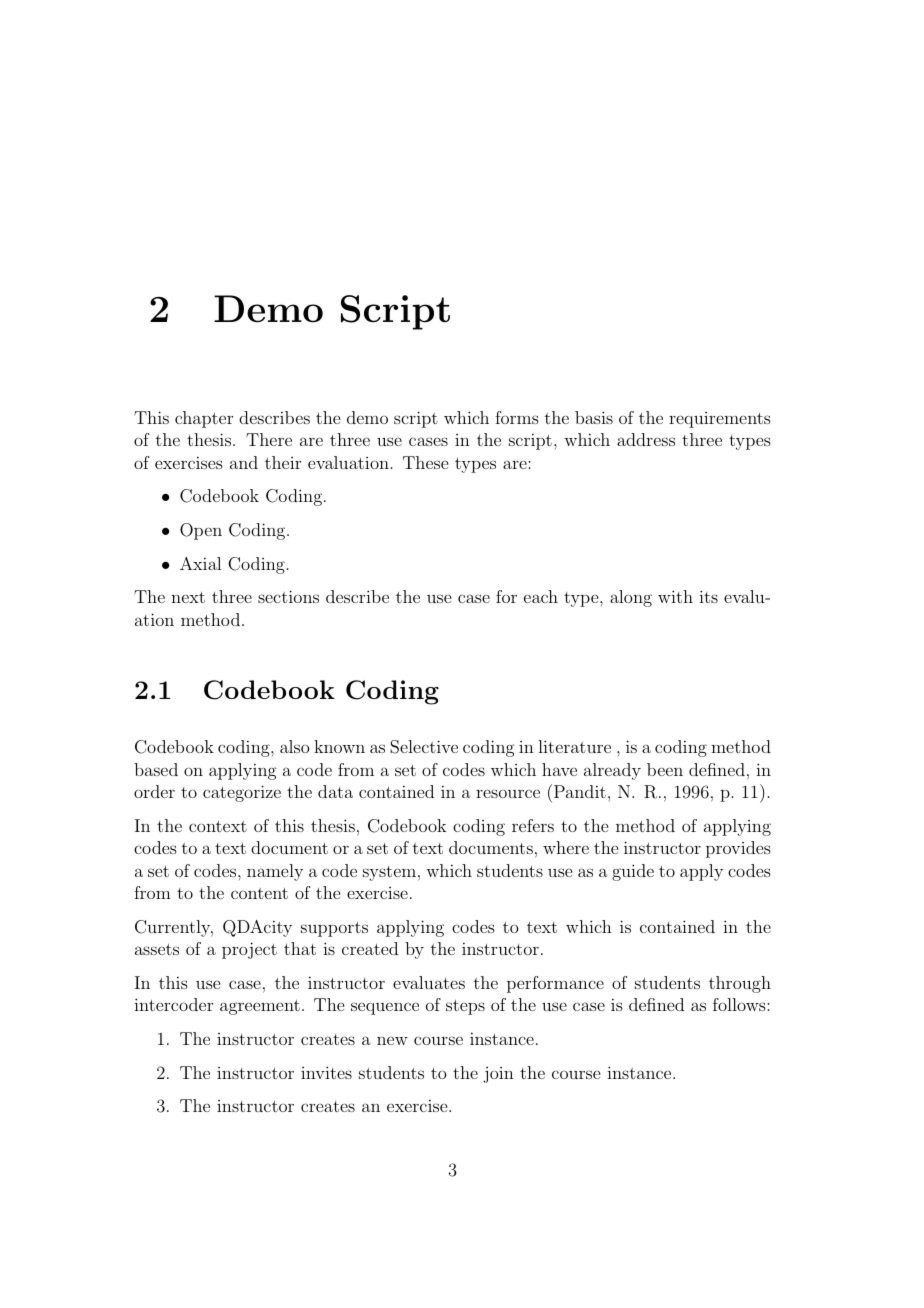 This image has height=1308, width=924. I want to click on guide, so click(633, 872).
